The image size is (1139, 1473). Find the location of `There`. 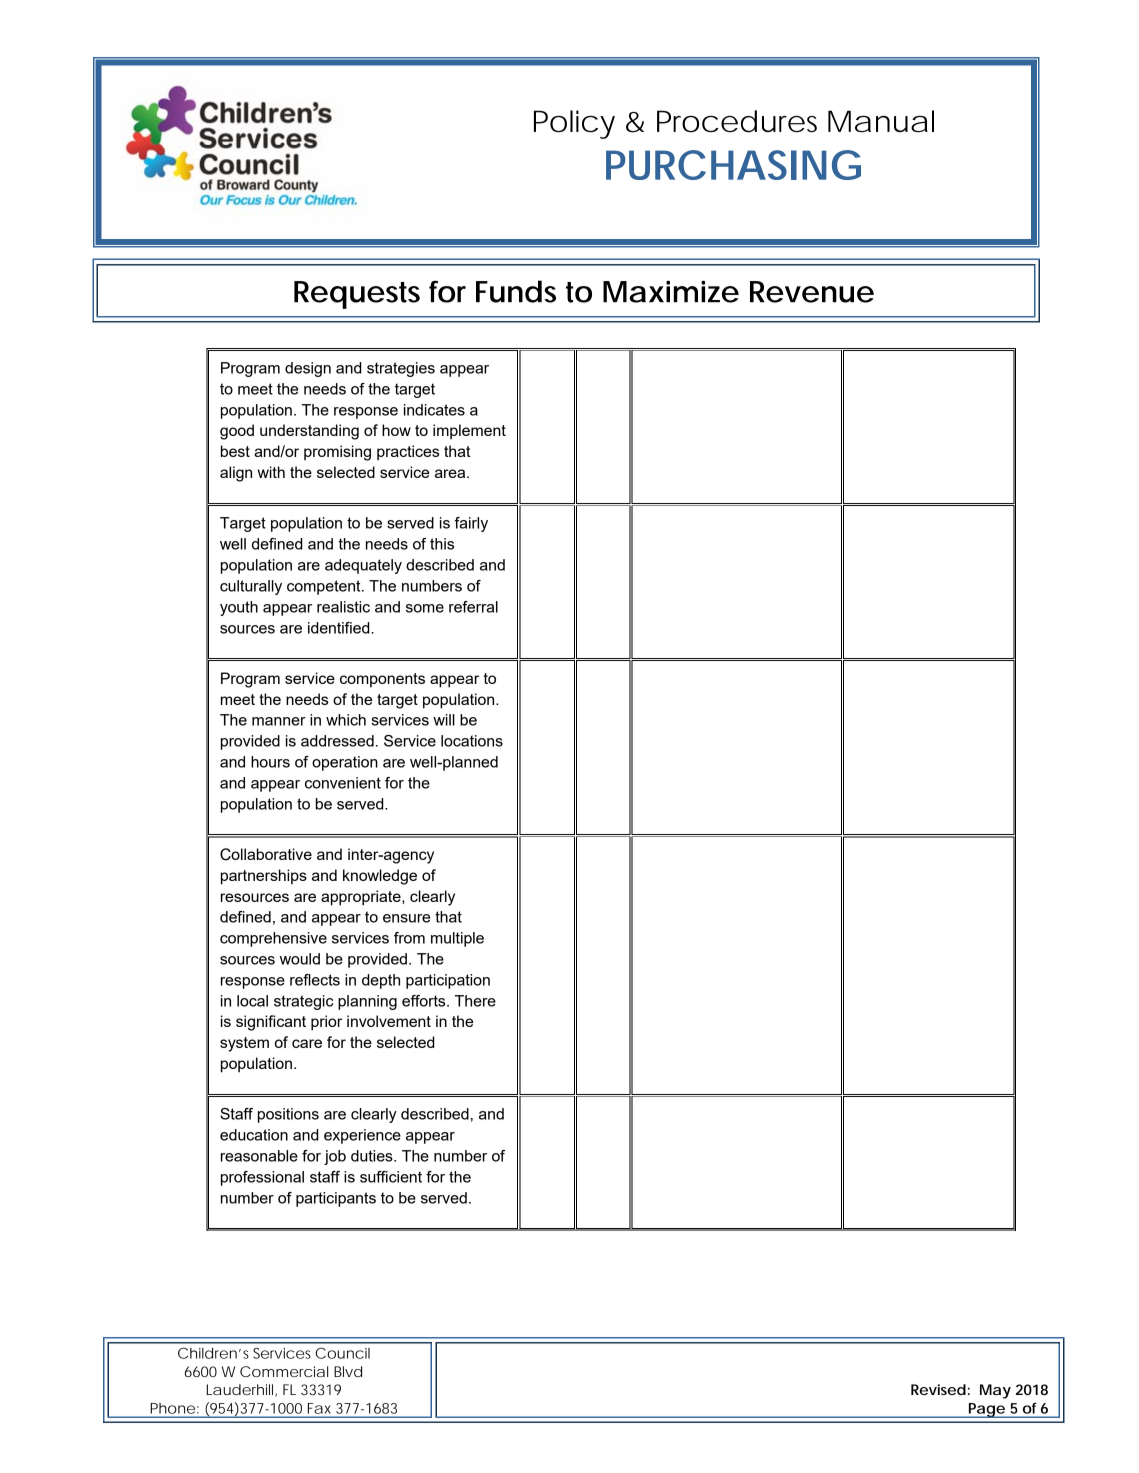

There is located at coordinates (475, 1001).
